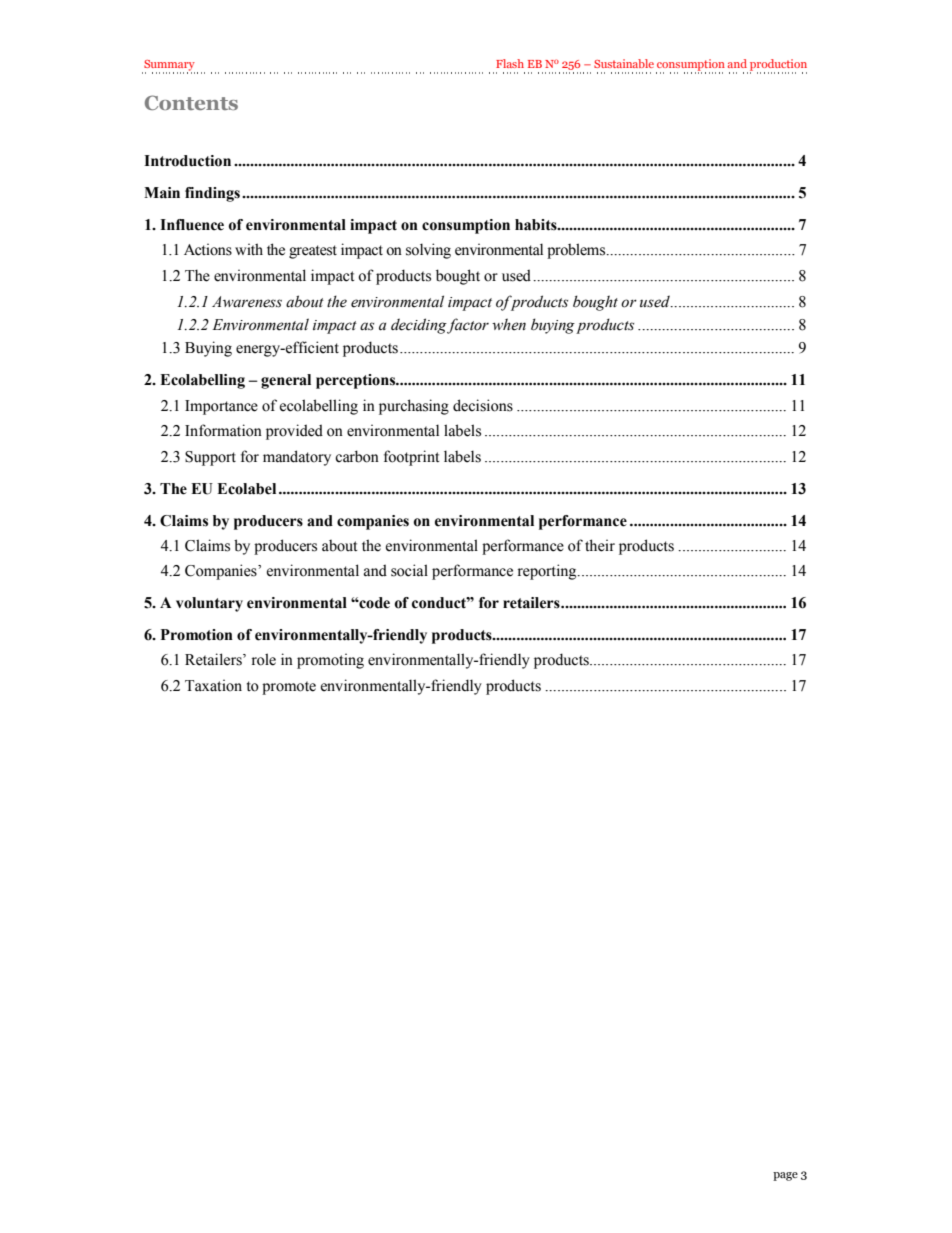 Image resolution: width=952 pixels, height=1233 pixels. What do you see at coordinates (548, 572) in the image?
I see `reporting` at bounding box center [548, 572].
